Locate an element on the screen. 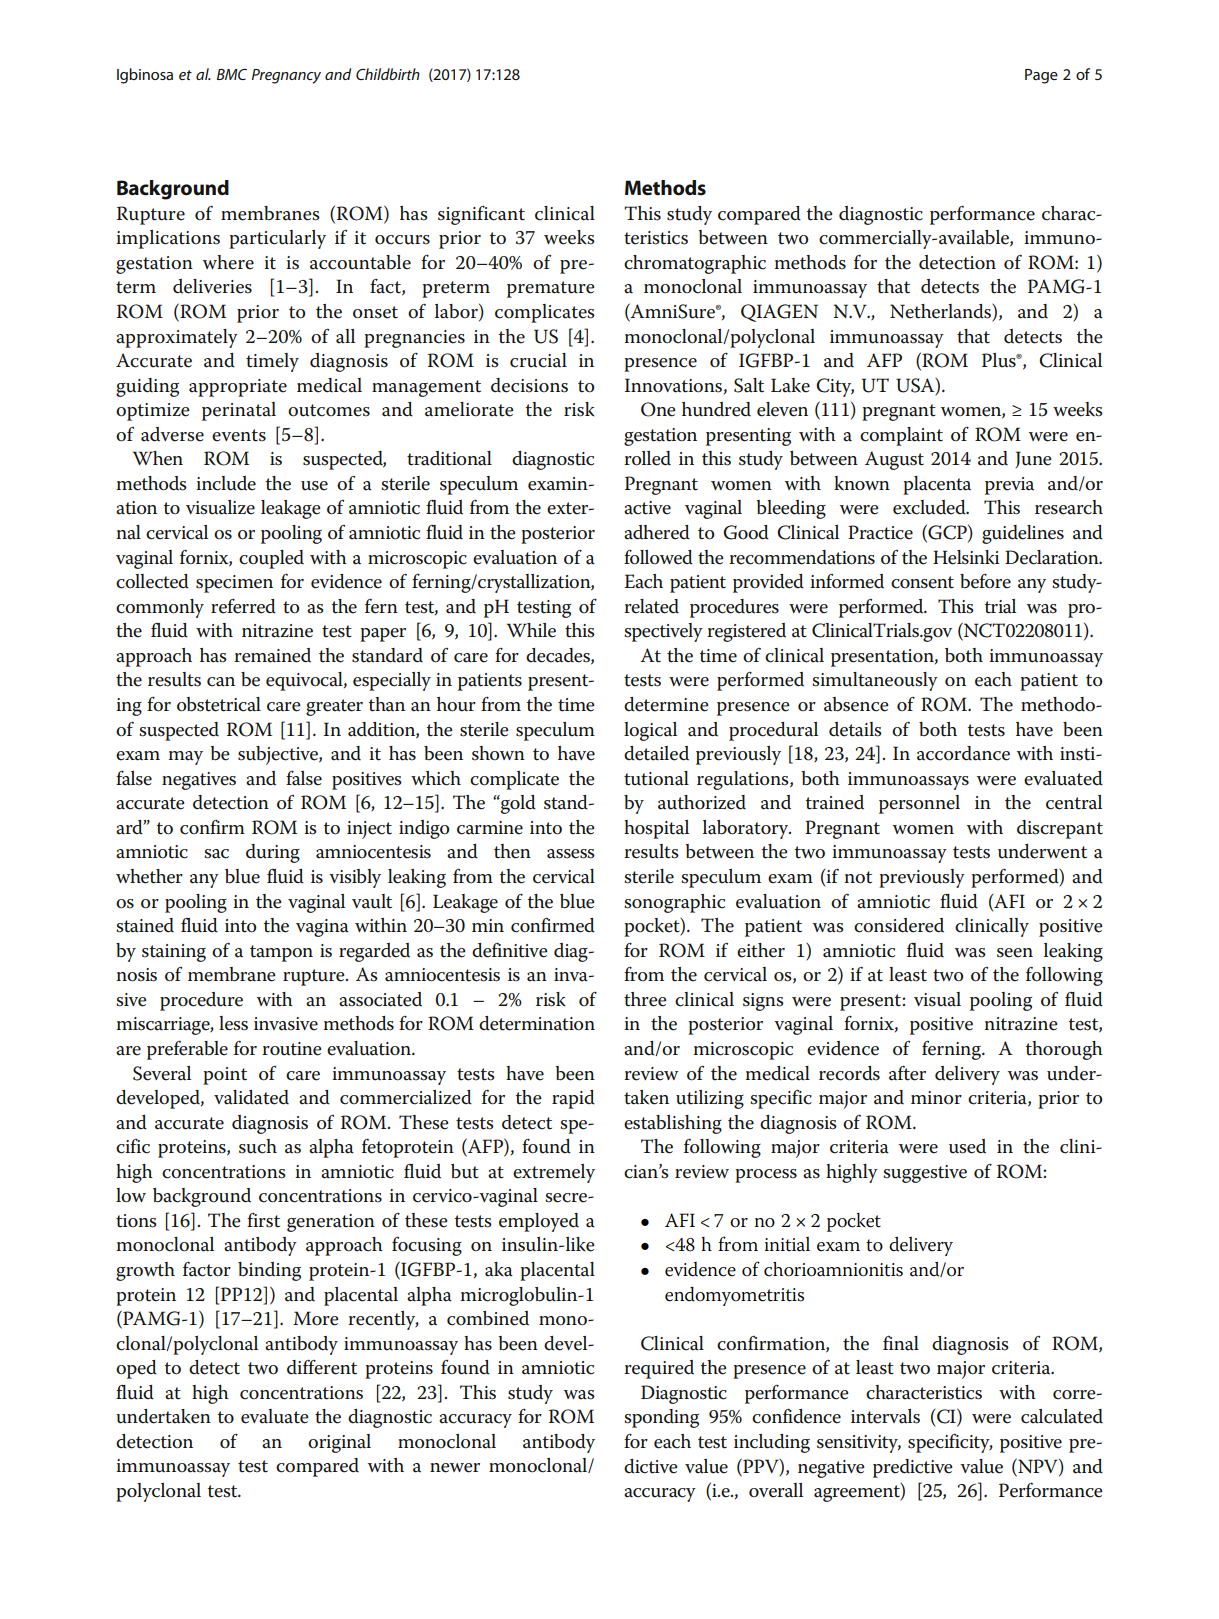  significant is located at coordinates (481, 215).
